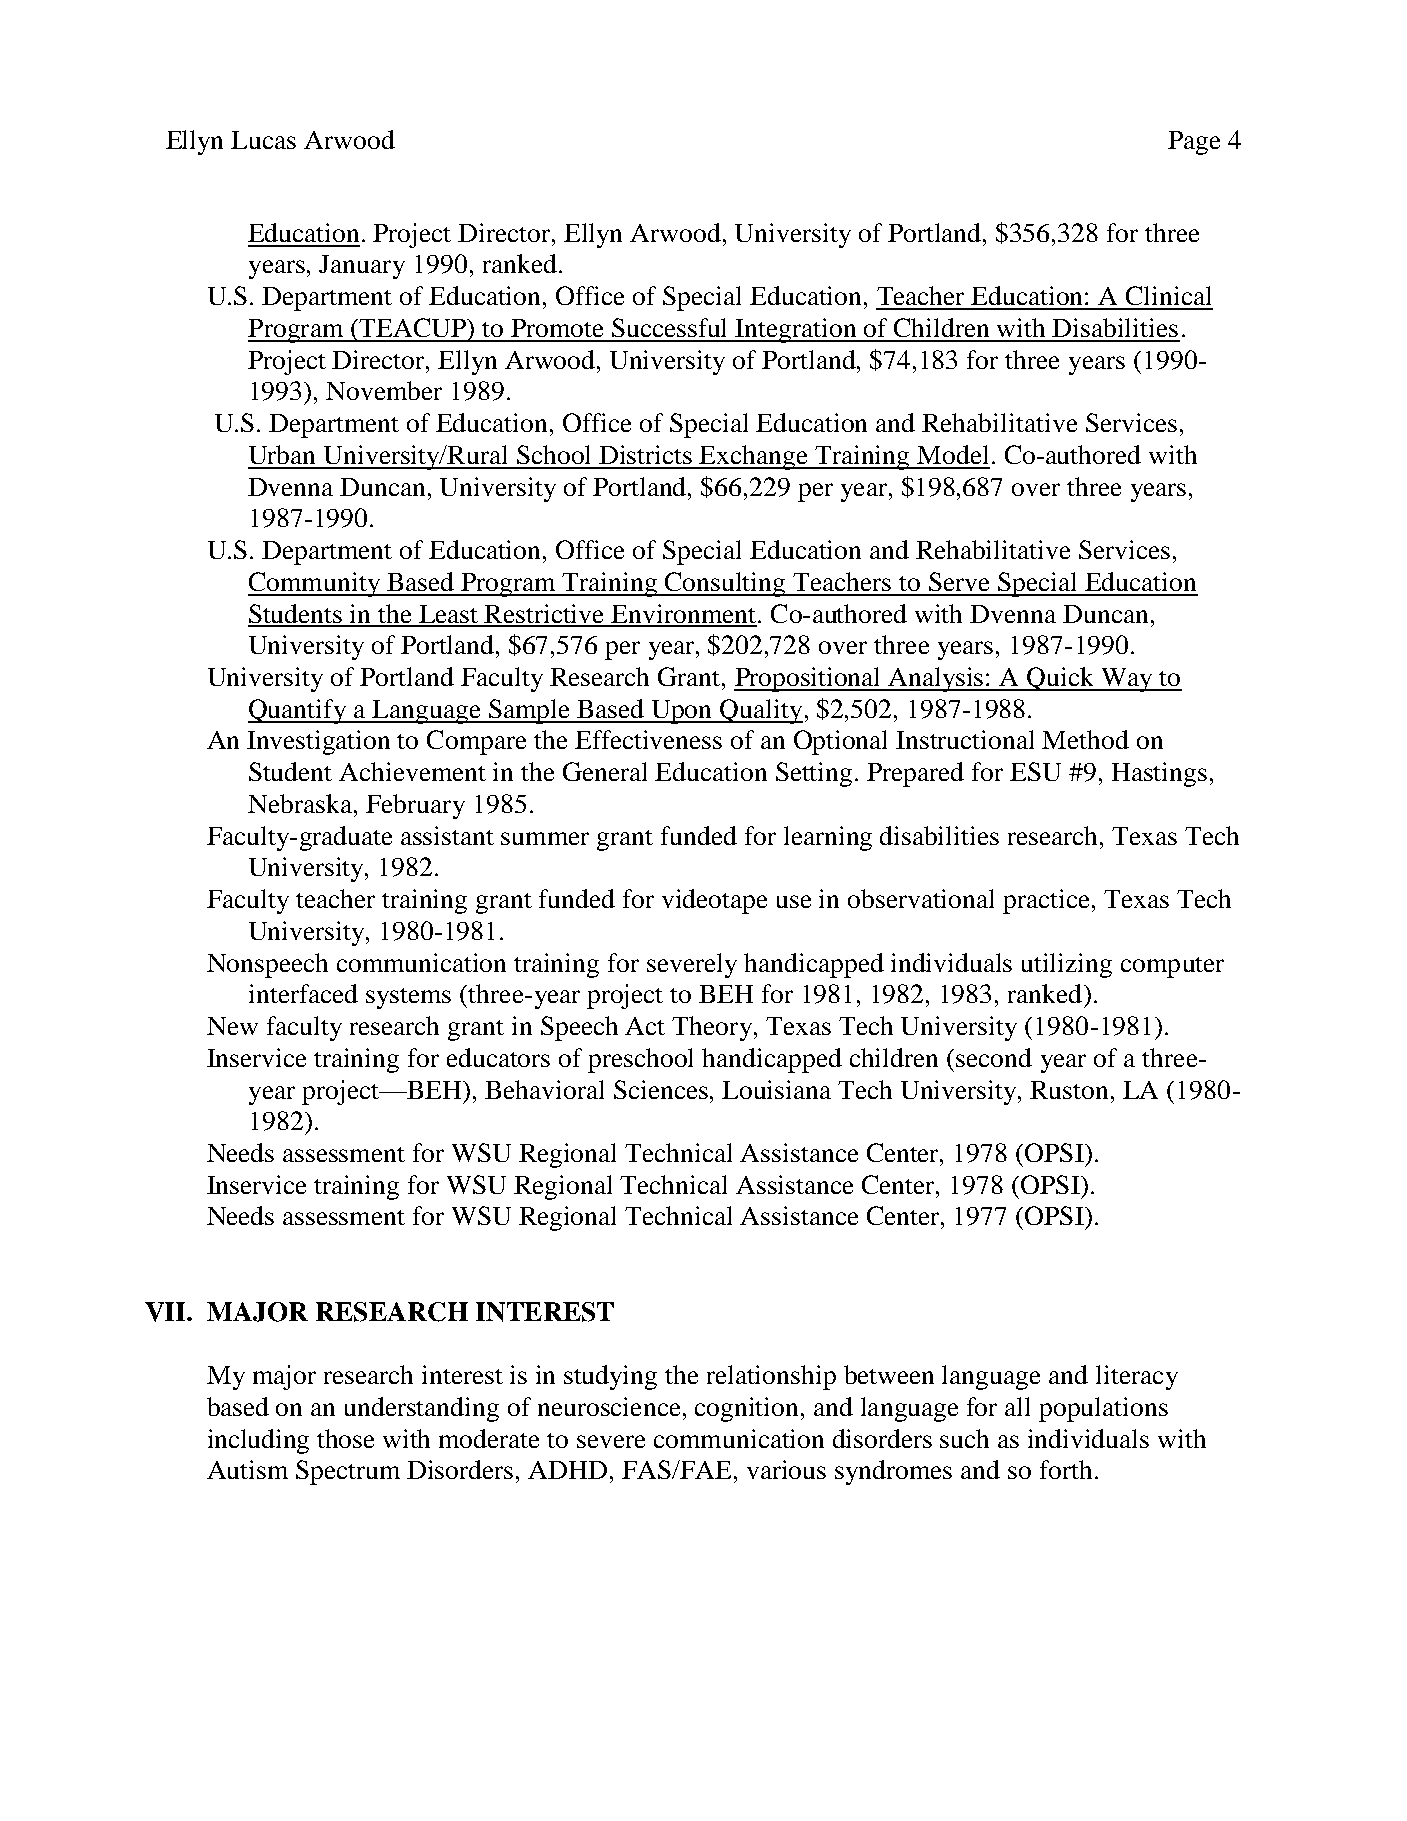 This screenshot has width=1407, height=1821. Describe the element at coordinates (258, 1441) in the screenshot. I see `including` at that location.
